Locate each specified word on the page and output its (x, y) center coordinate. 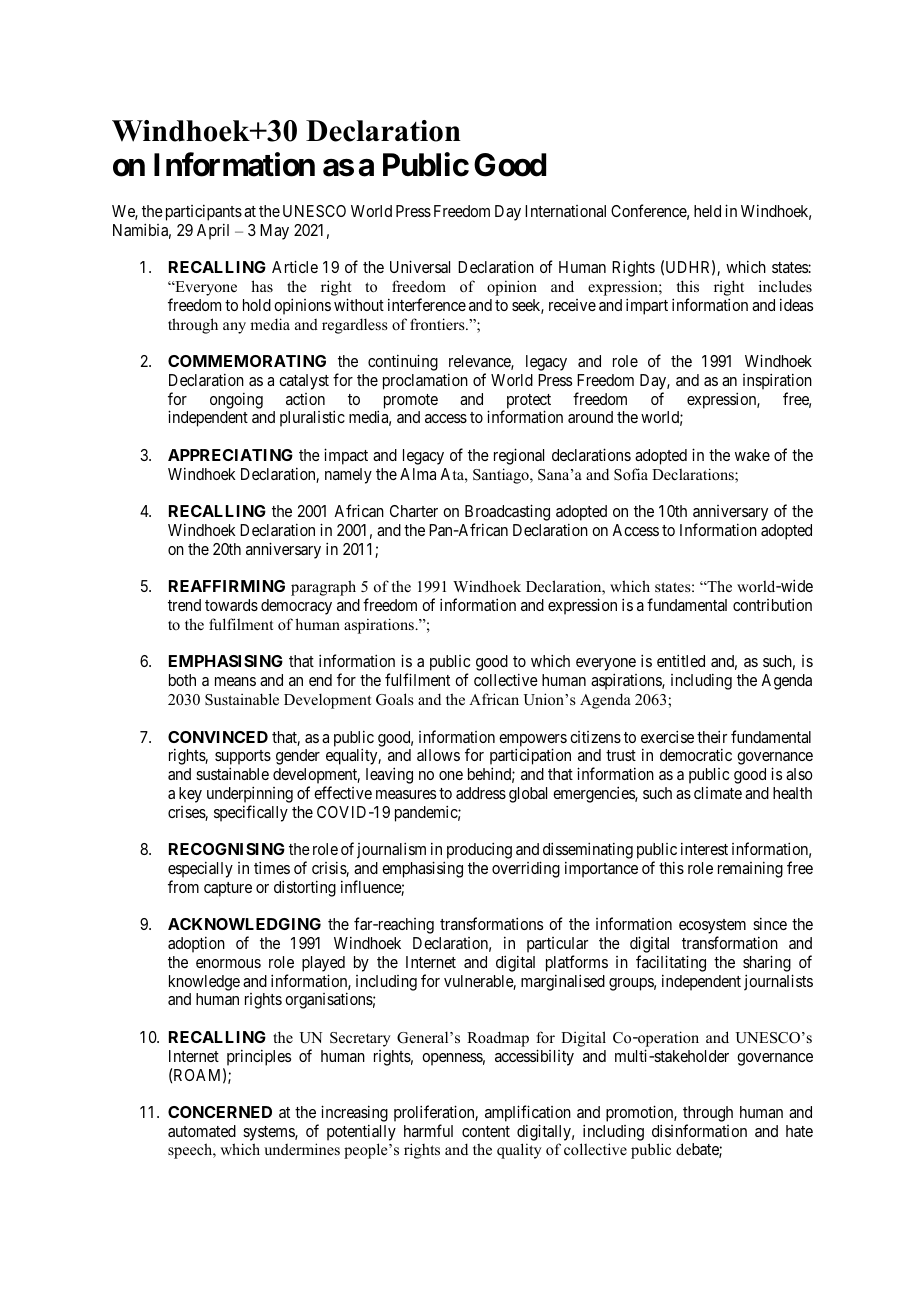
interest (704, 848)
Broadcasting (507, 514)
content (486, 1131)
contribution (772, 604)
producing (478, 852)
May (274, 232)
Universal (420, 266)
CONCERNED (220, 1112)
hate (799, 1131)
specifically (251, 813)
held (707, 211)
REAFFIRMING (227, 586)
